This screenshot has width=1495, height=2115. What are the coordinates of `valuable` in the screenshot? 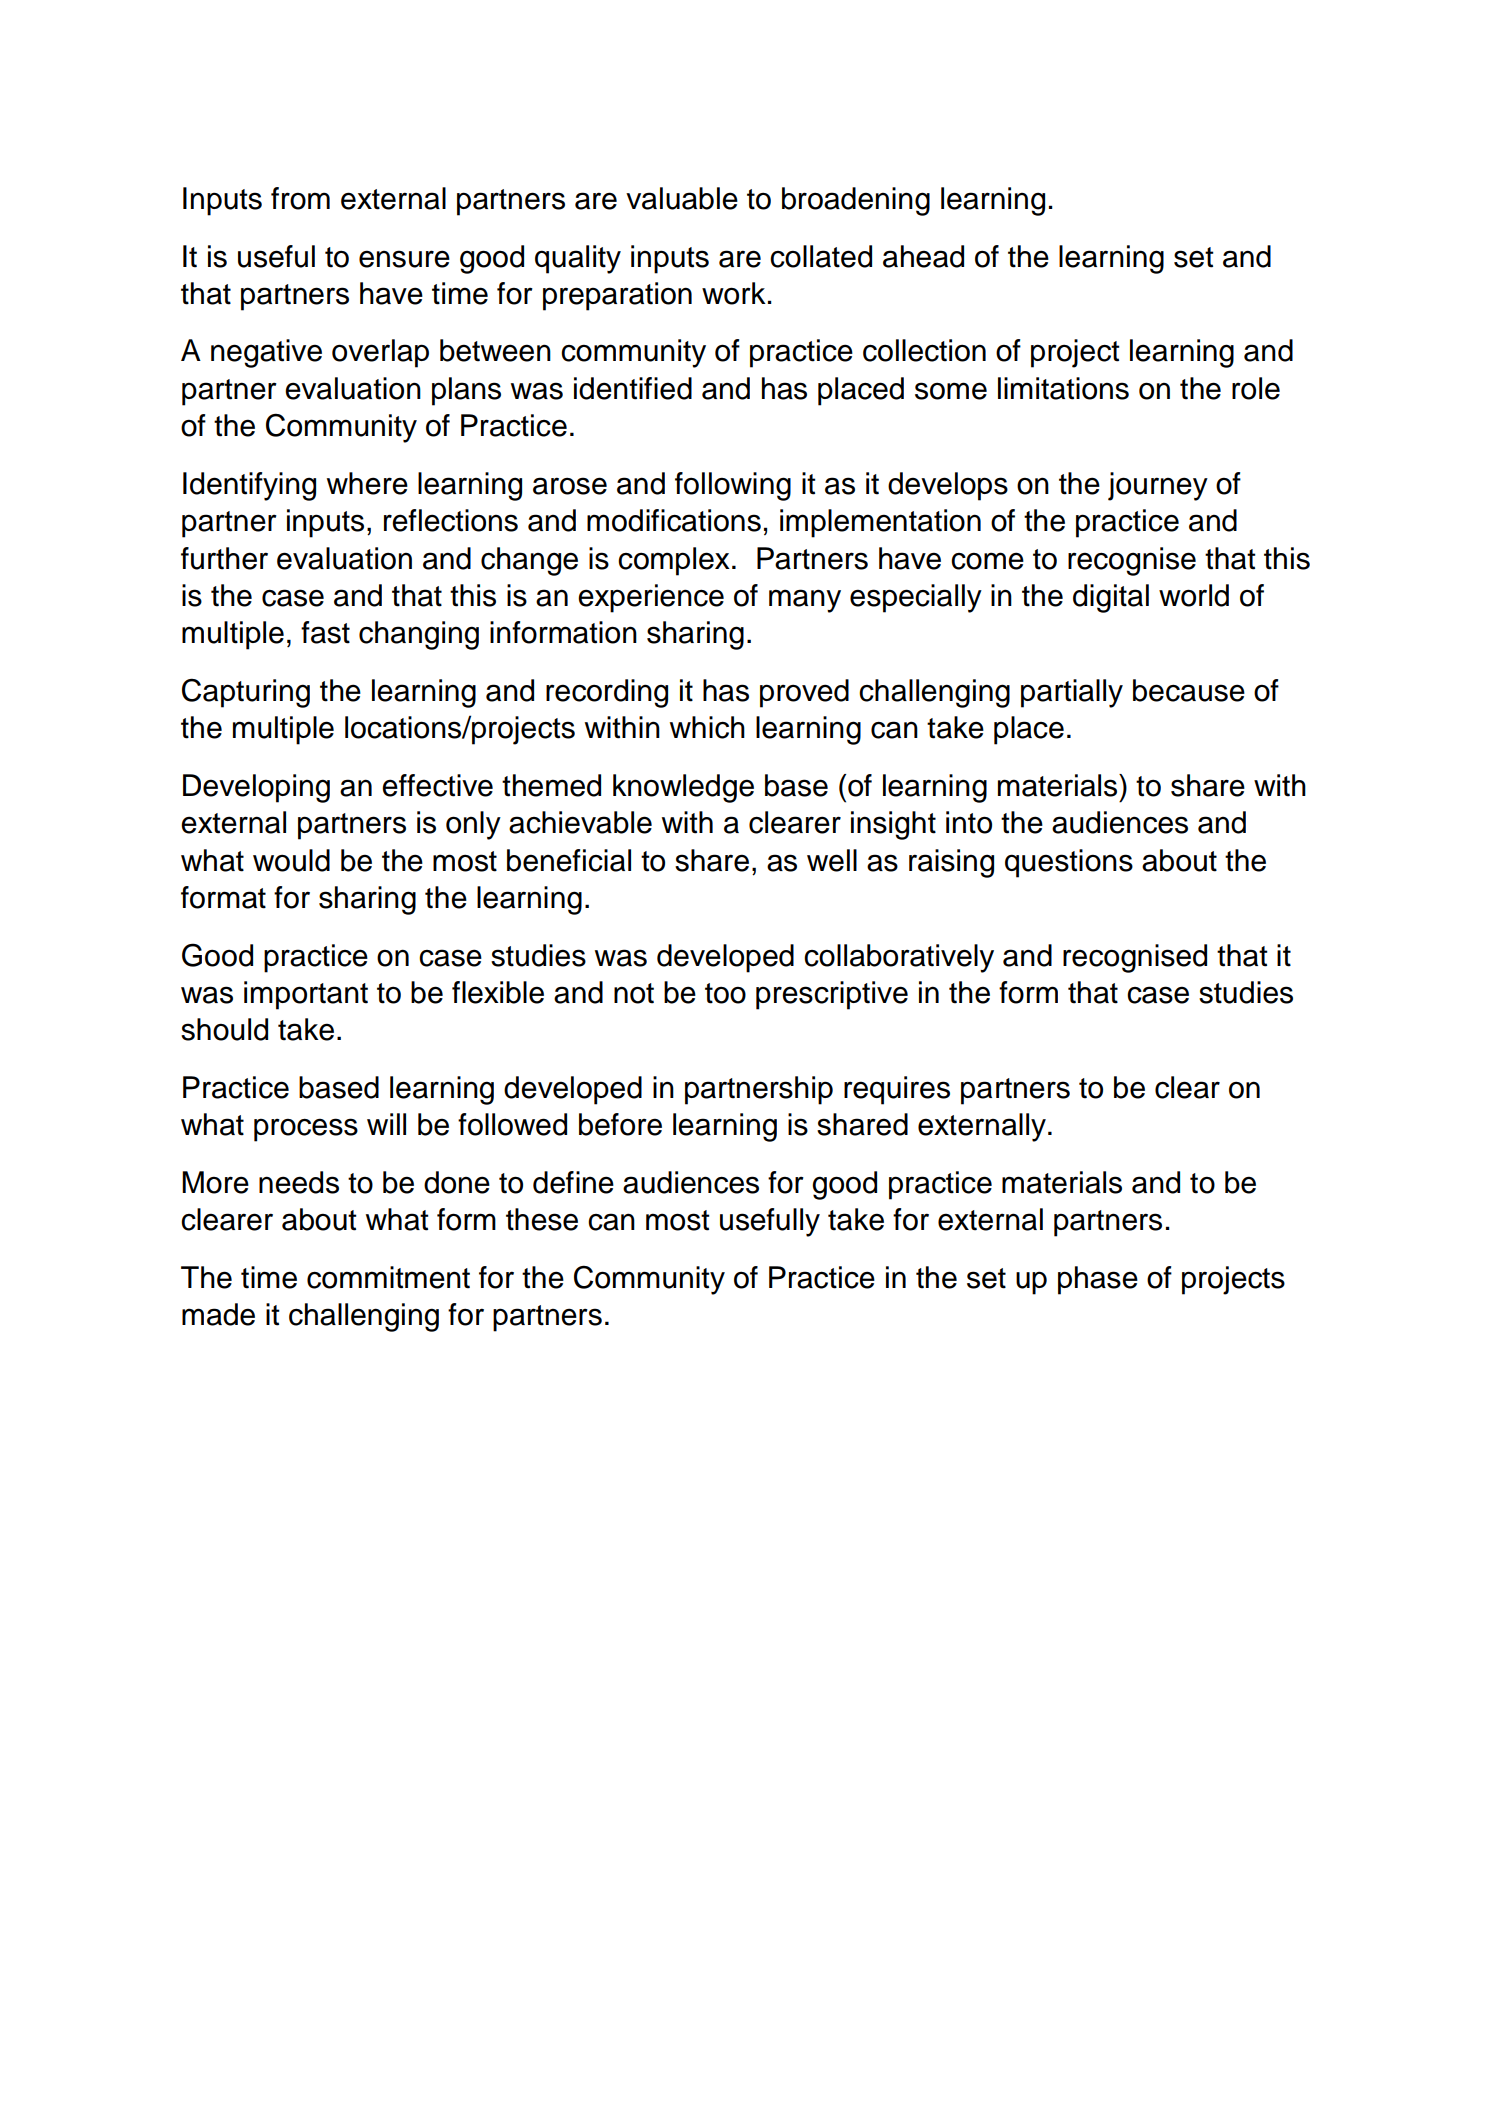 It's located at (682, 198).
